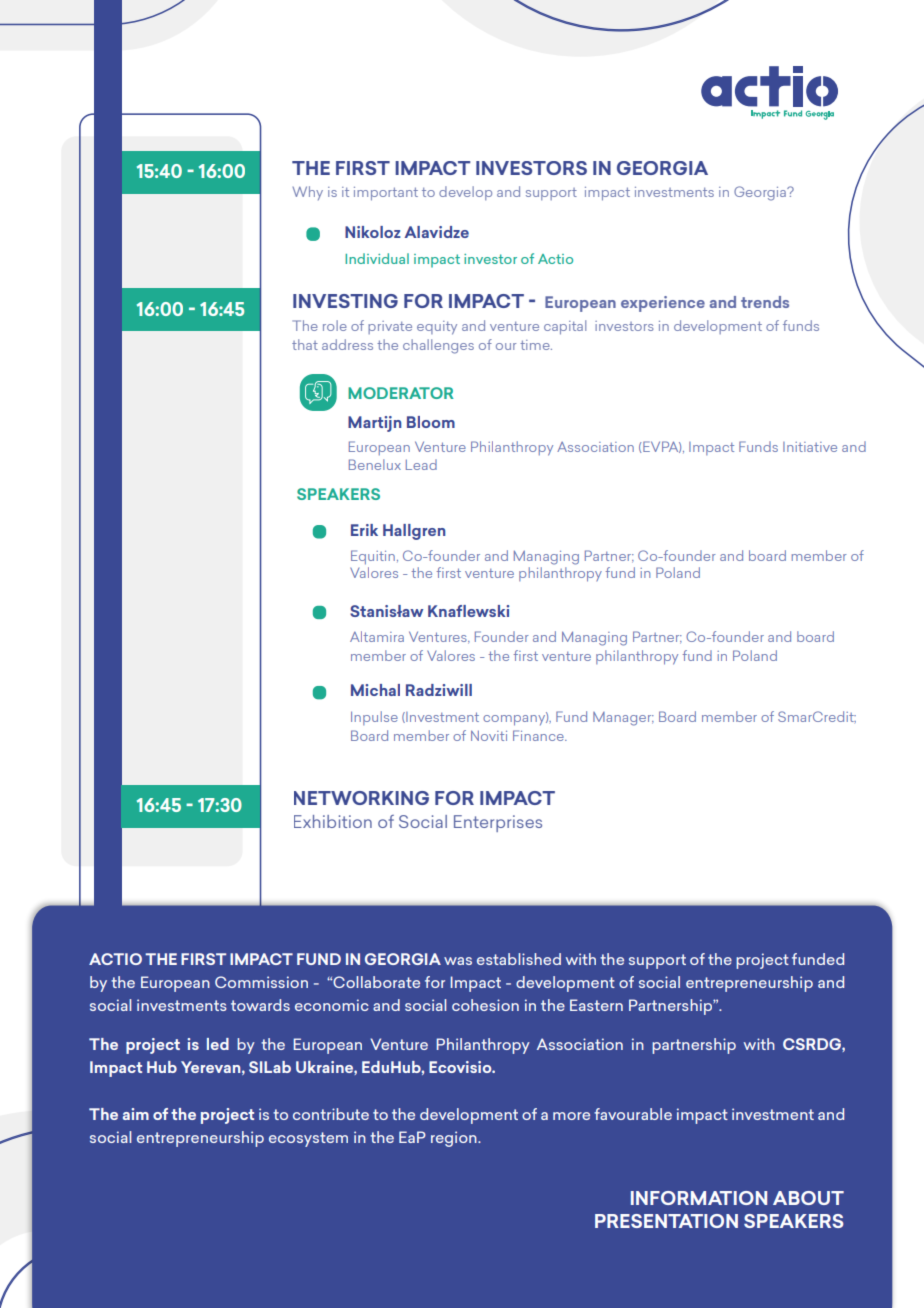  I want to click on Initiative, so click(810, 447).
